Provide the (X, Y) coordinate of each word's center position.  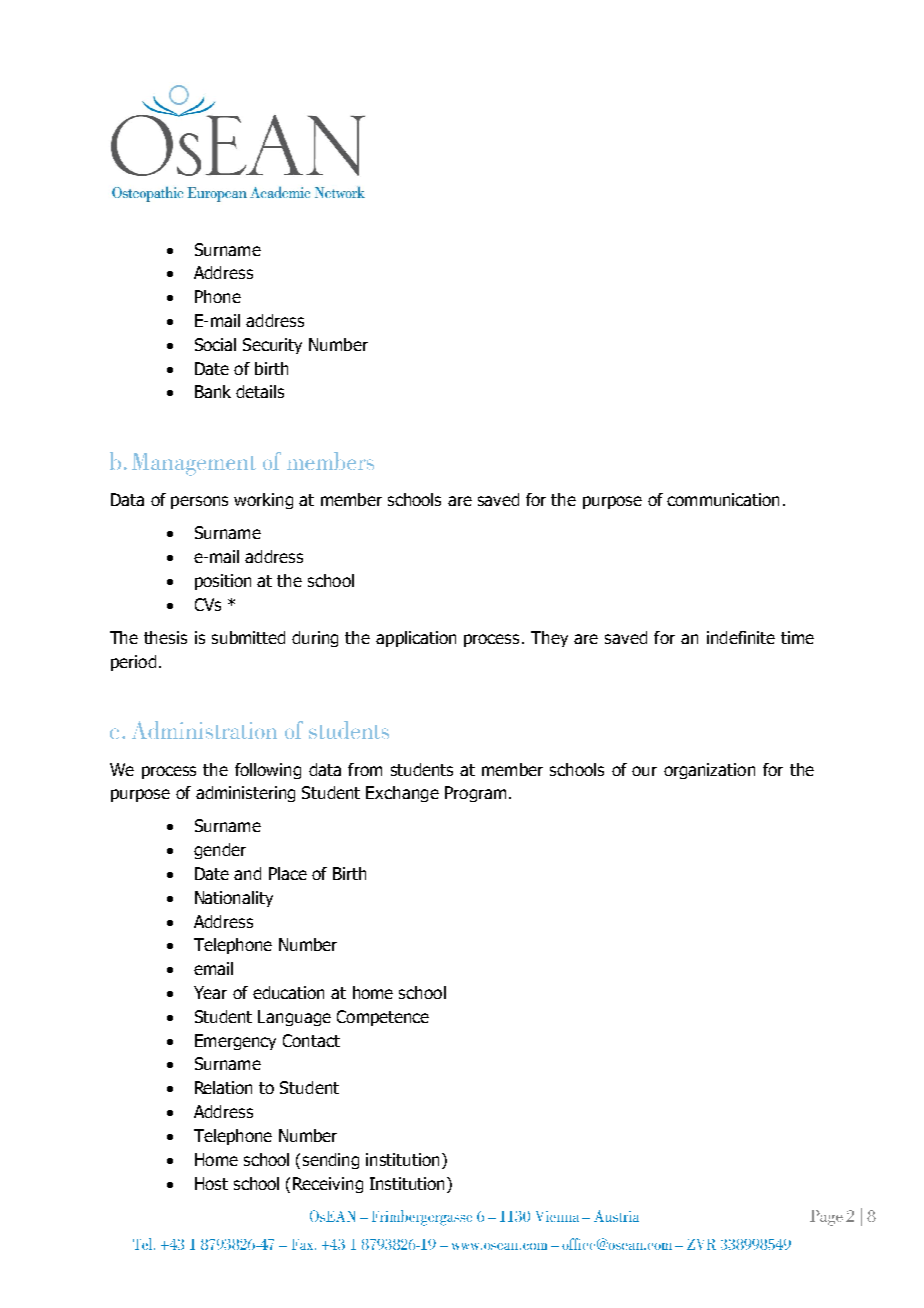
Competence (383, 1018)
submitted (248, 637)
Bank (213, 391)
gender (220, 851)
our (644, 771)
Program (475, 794)
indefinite (741, 637)
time (797, 637)
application (416, 639)
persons (199, 502)
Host (211, 1183)
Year (210, 992)
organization (709, 771)
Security (272, 346)
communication (723, 499)
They (549, 639)
